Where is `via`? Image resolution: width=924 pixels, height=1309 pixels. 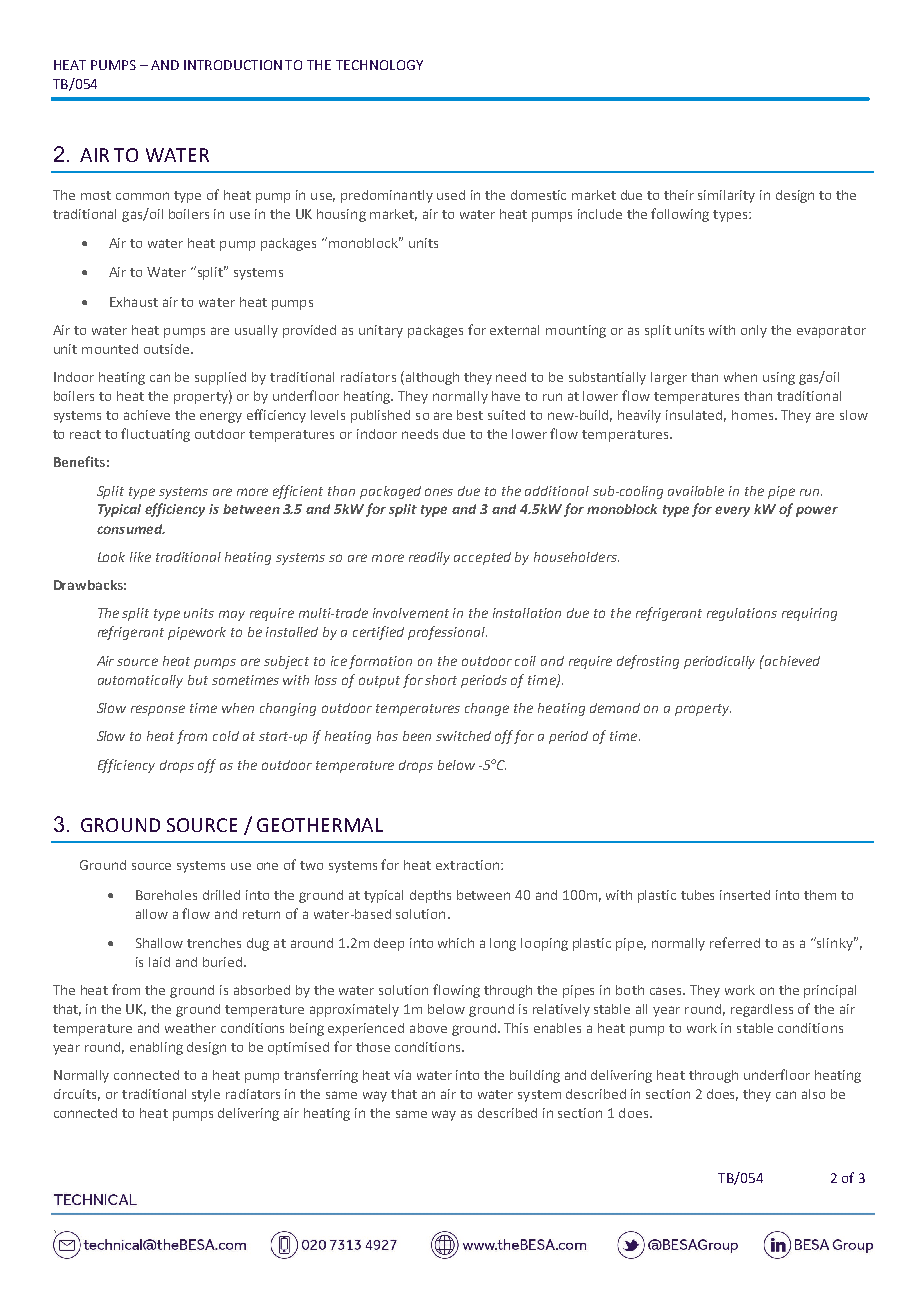
via is located at coordinates (402, 1075).
